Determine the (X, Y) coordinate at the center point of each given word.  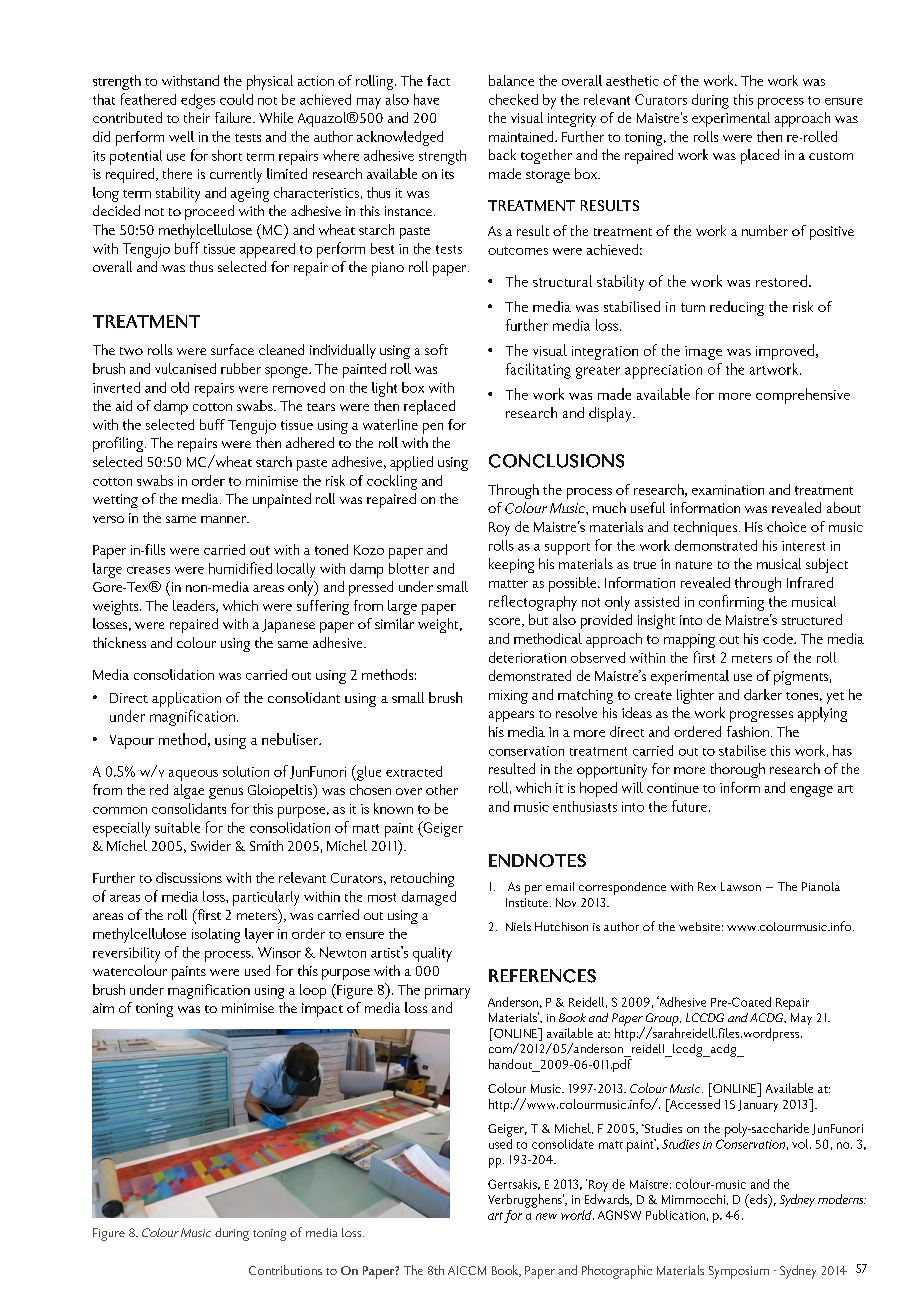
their (197, 117)
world (577, 1215)
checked (513, 99)
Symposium (739, 1272)
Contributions (285, 1270)
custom (831, 156)
